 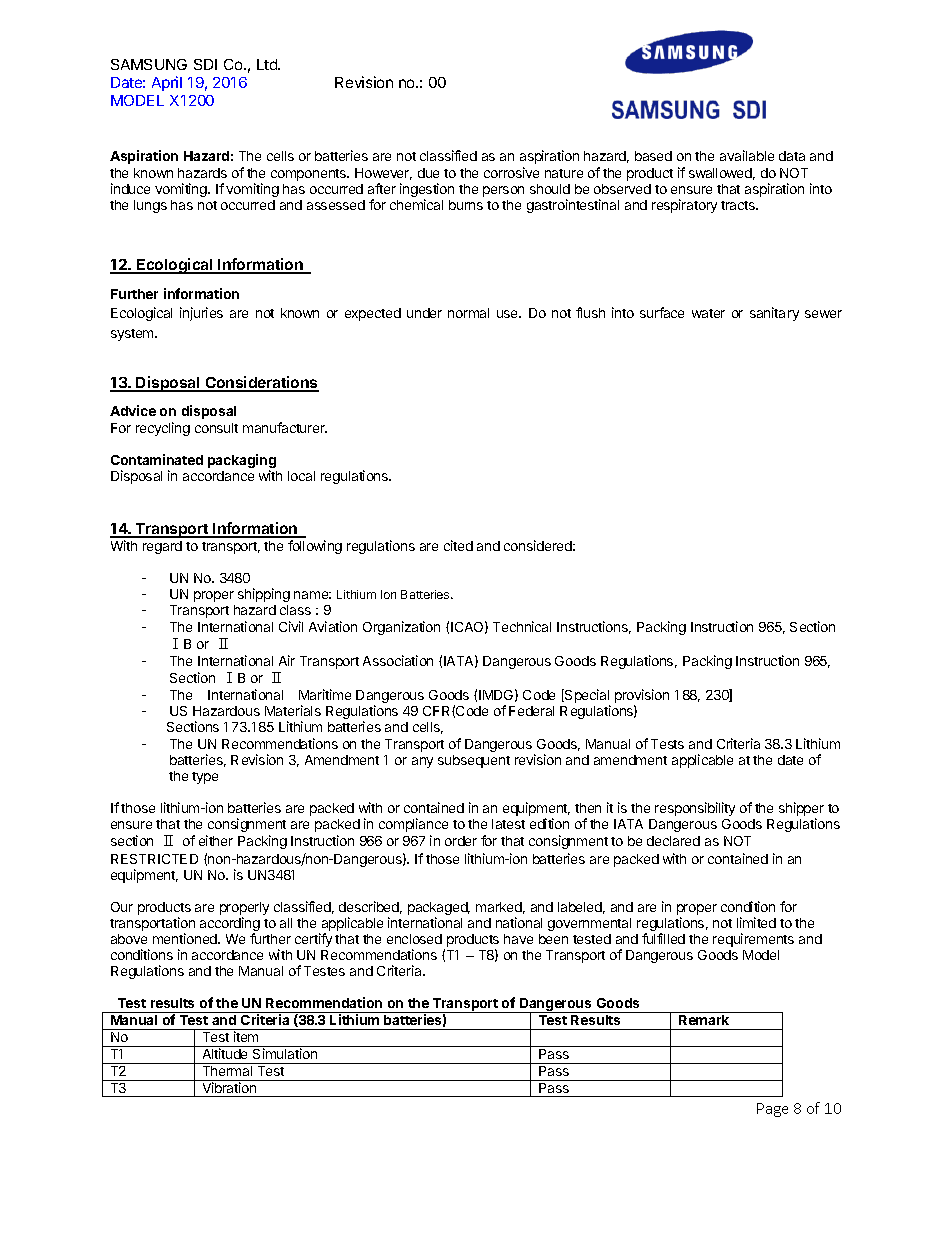 I want to click on corrosive, so click(x=511, y=172).
